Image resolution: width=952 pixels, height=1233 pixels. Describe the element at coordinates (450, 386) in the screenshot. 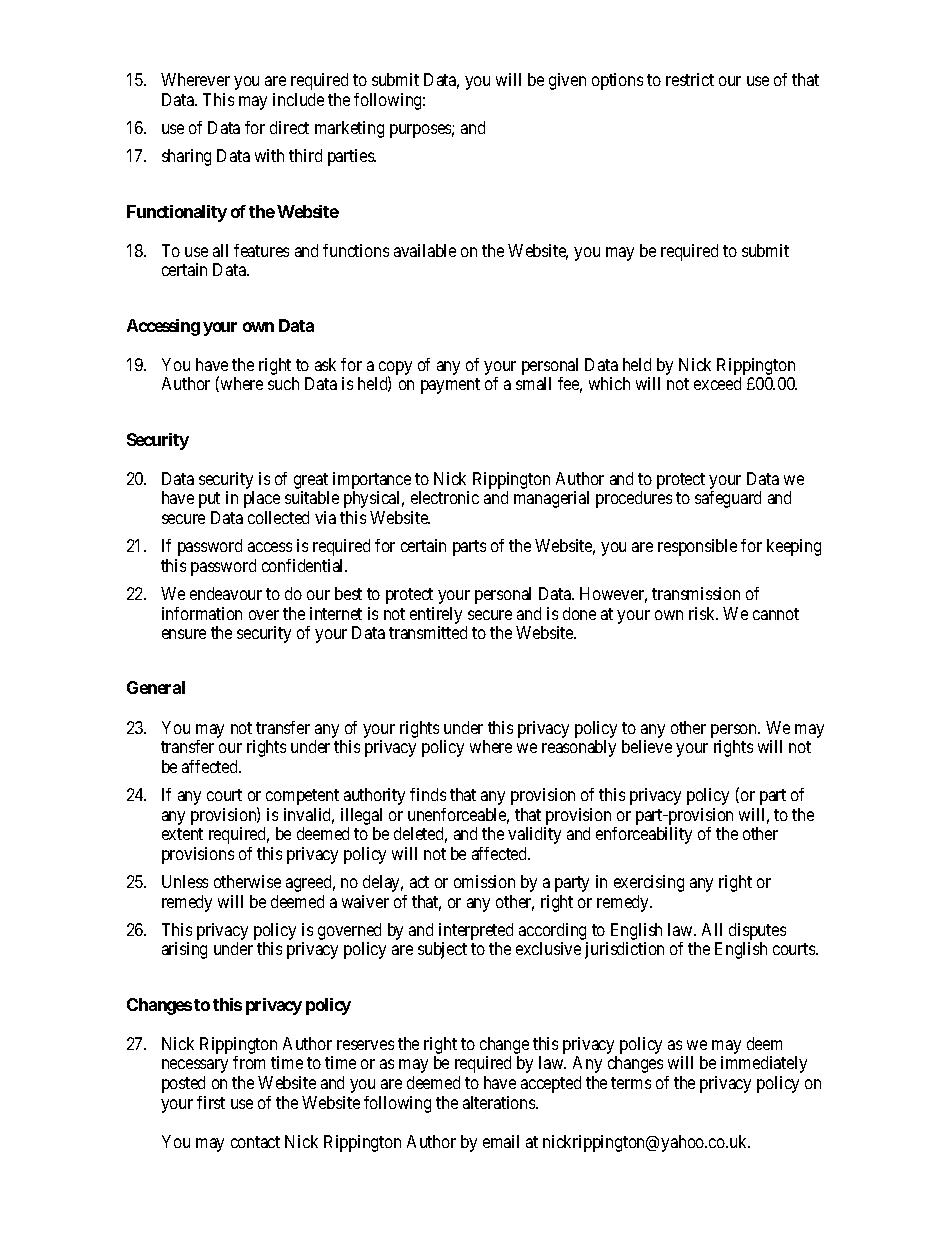

I see `payment` at that location.
